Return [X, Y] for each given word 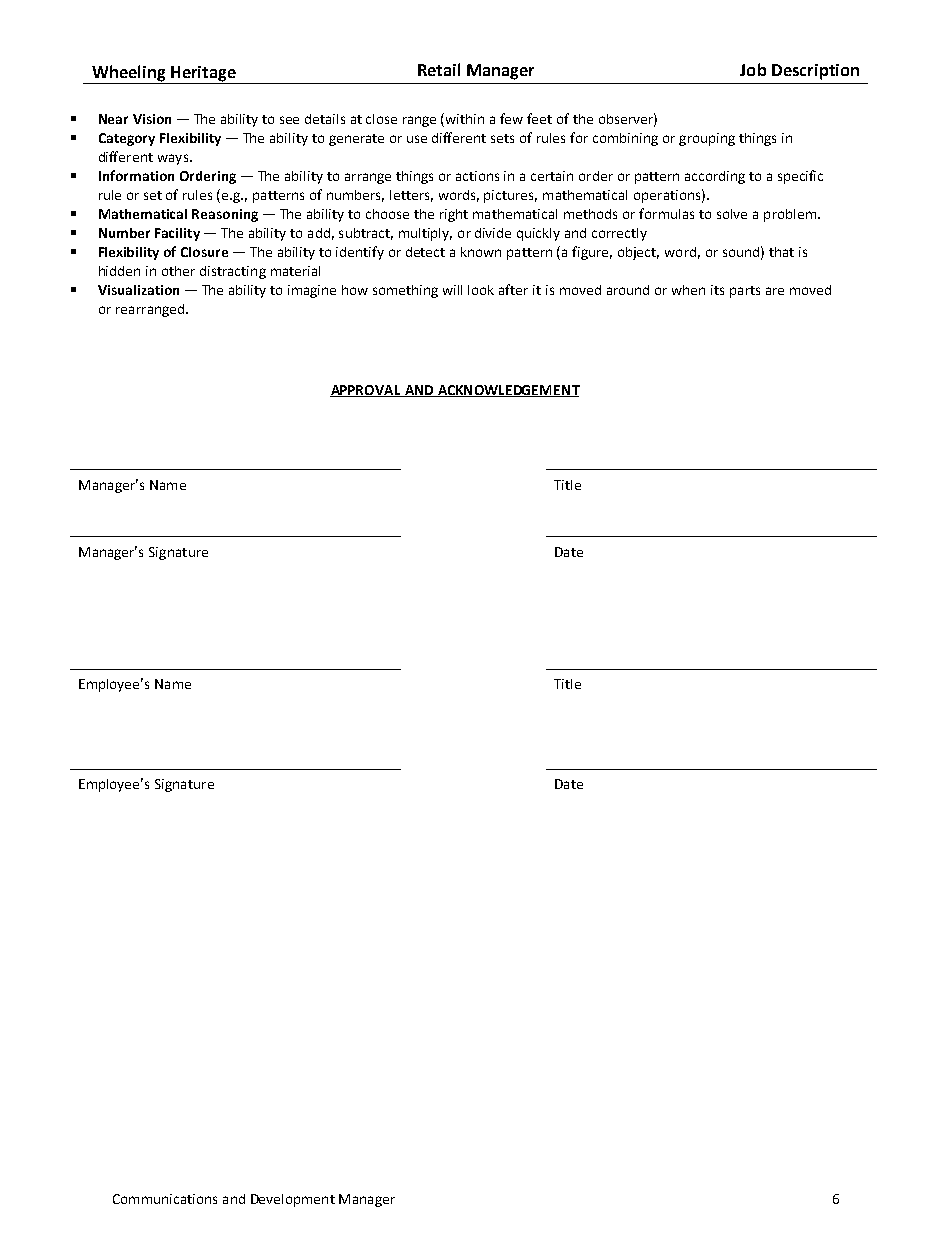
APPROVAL [366, 391]
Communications [165, 1199]
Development [293, 1200]
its [717, 290]
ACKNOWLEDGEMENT [507, 391]
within [465, 119]
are [775, 291]
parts [745, 292]
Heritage [203, 75]
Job [753, 69]
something [405, 291]
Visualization [138, 290]
